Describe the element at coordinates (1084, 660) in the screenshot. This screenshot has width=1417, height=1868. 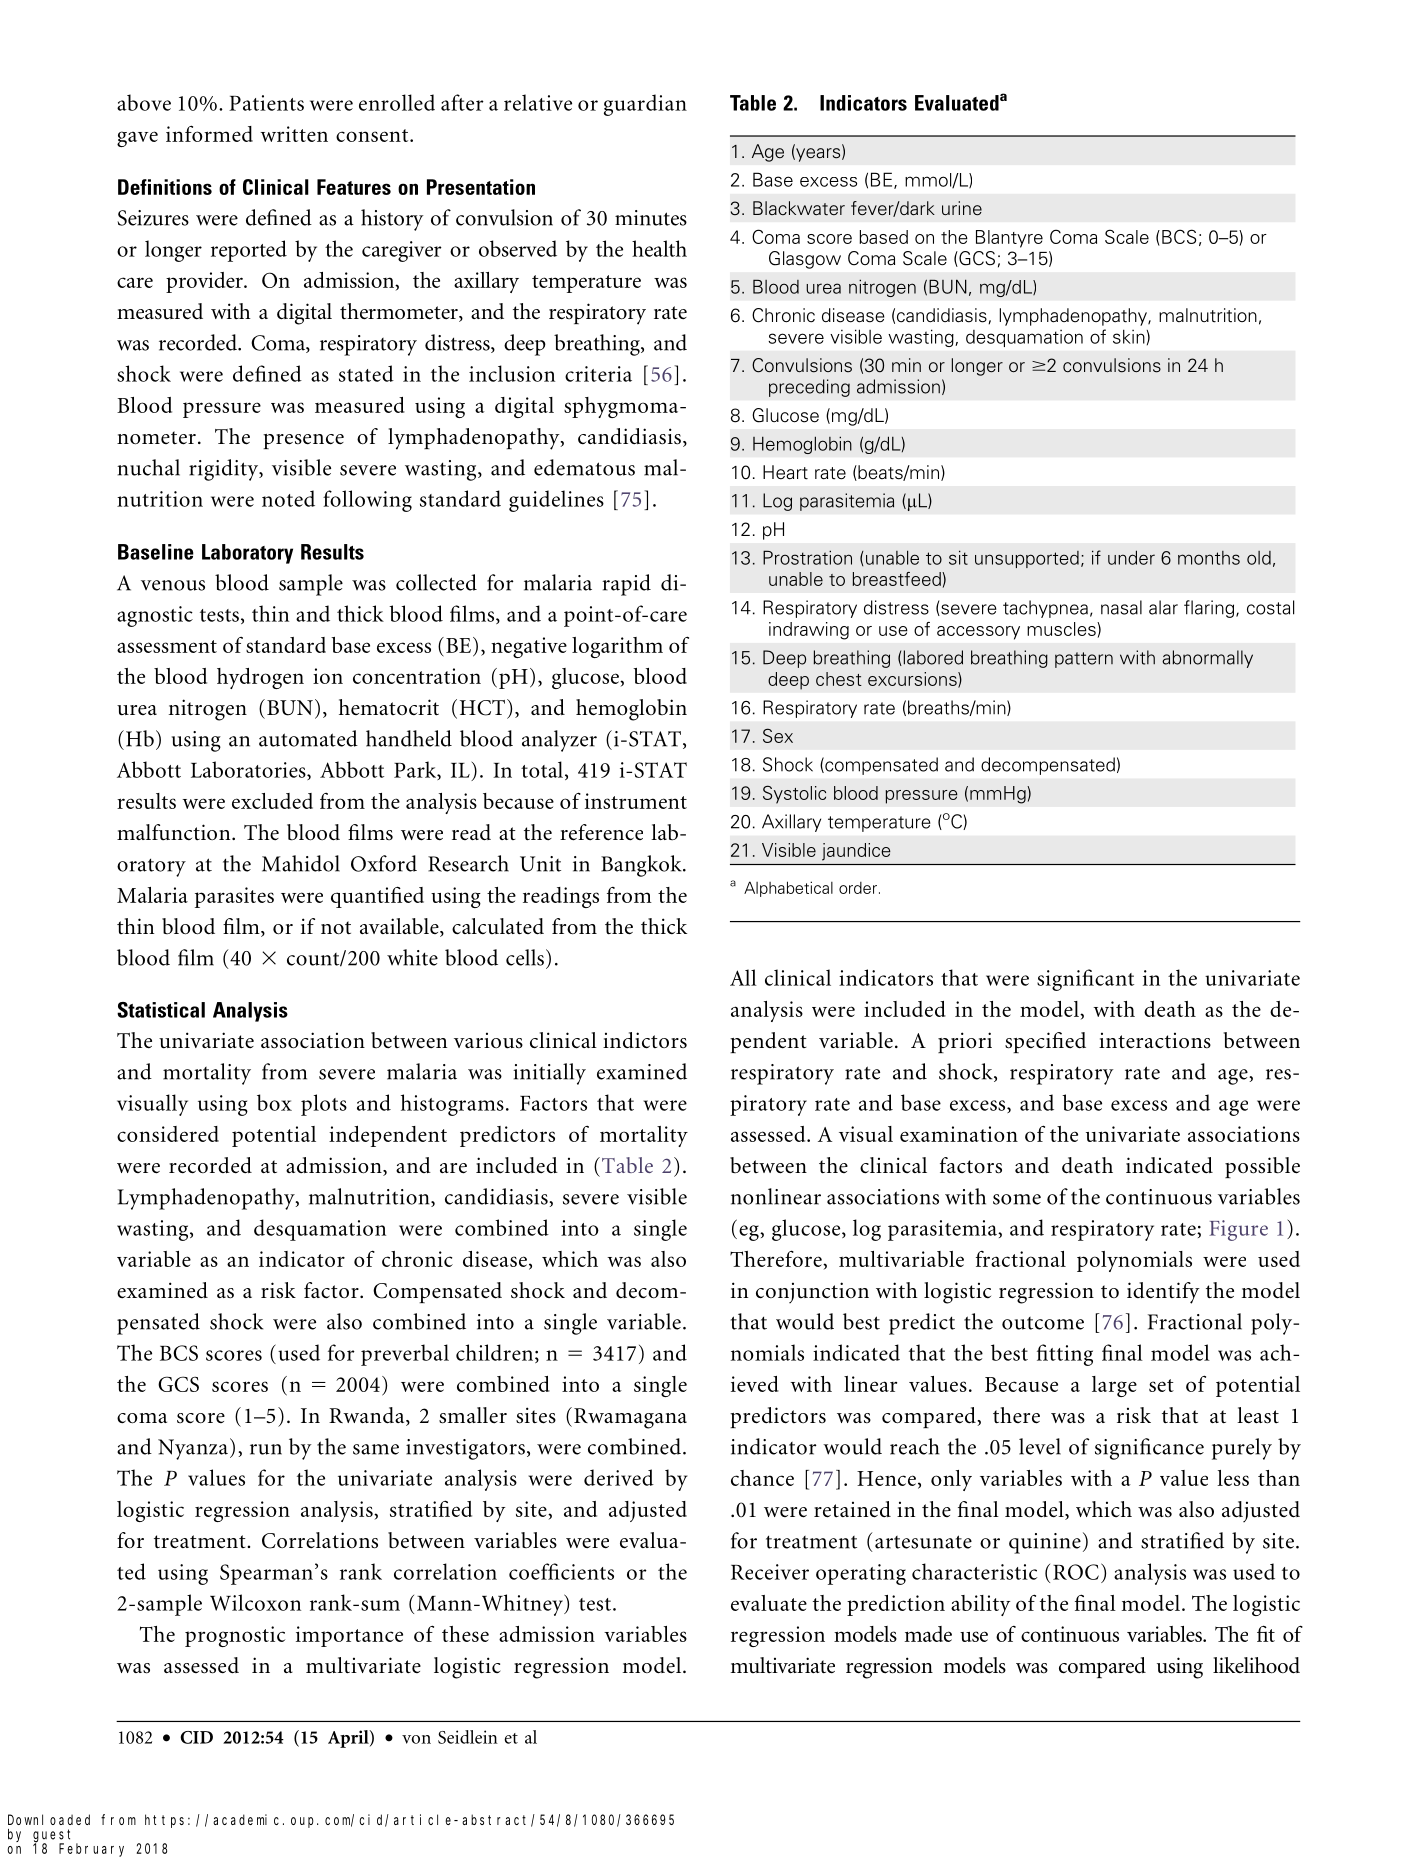
I see `pattern` at that location.
